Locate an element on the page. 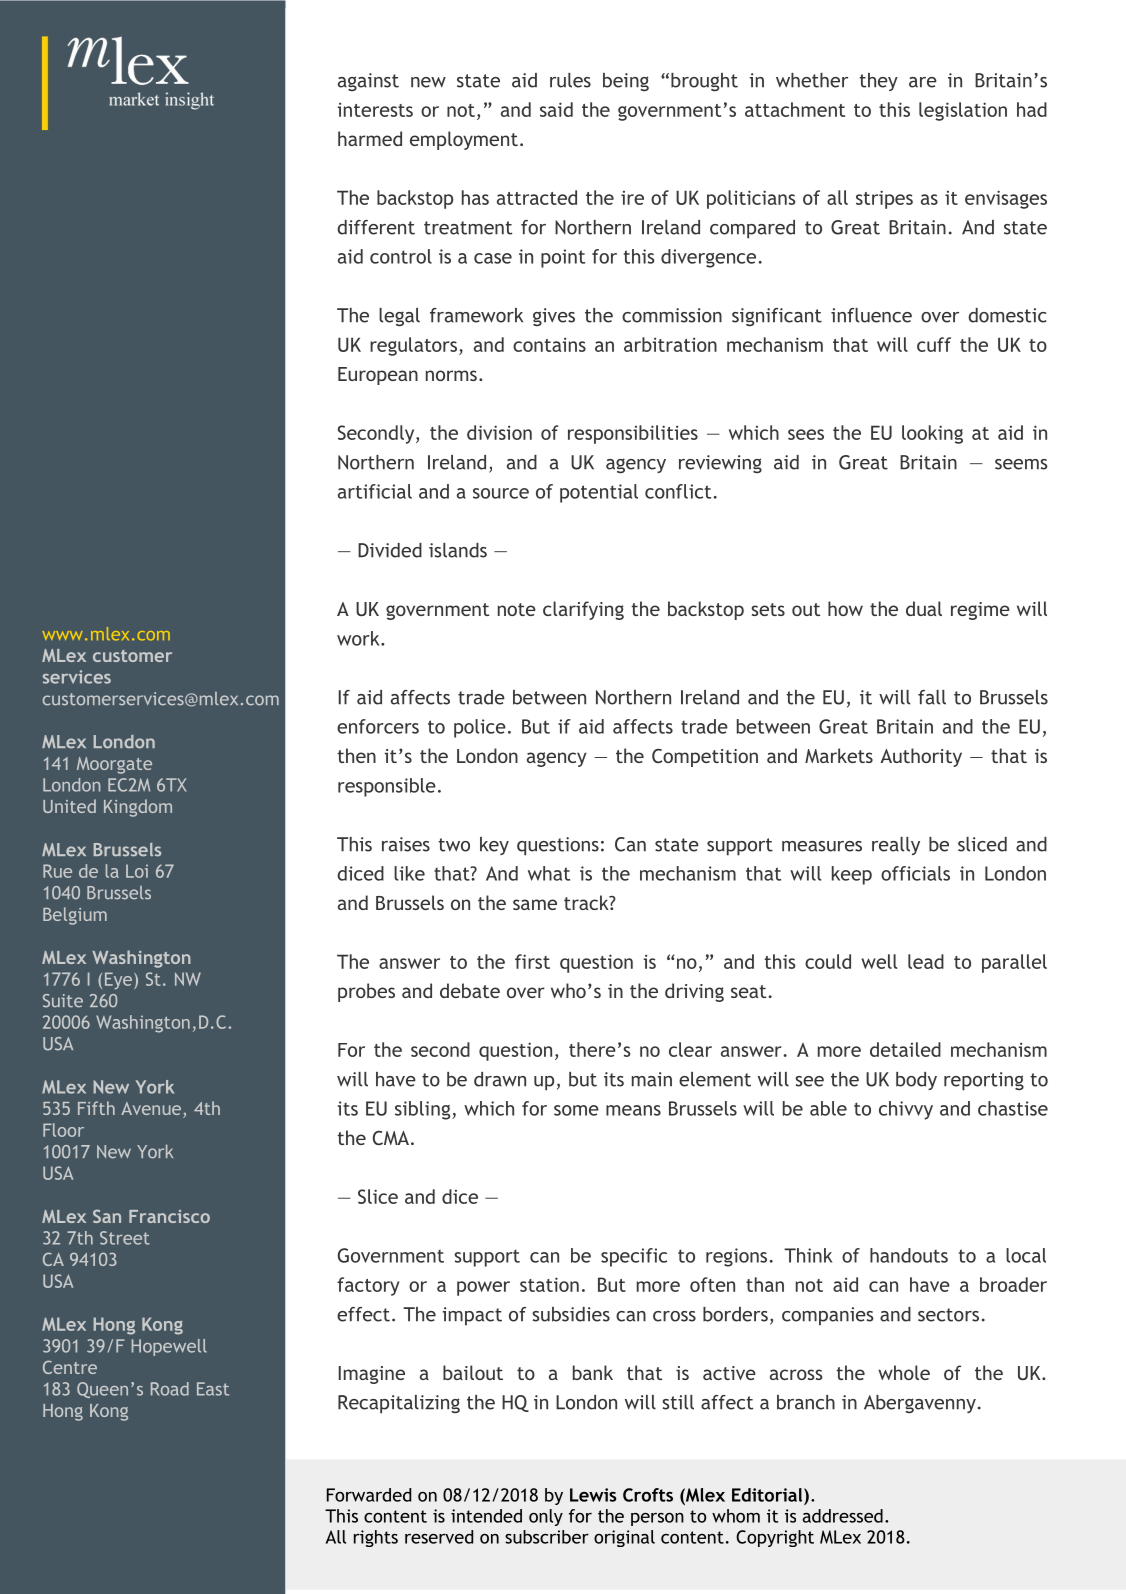  East is located at coordinates (213, 1389).
